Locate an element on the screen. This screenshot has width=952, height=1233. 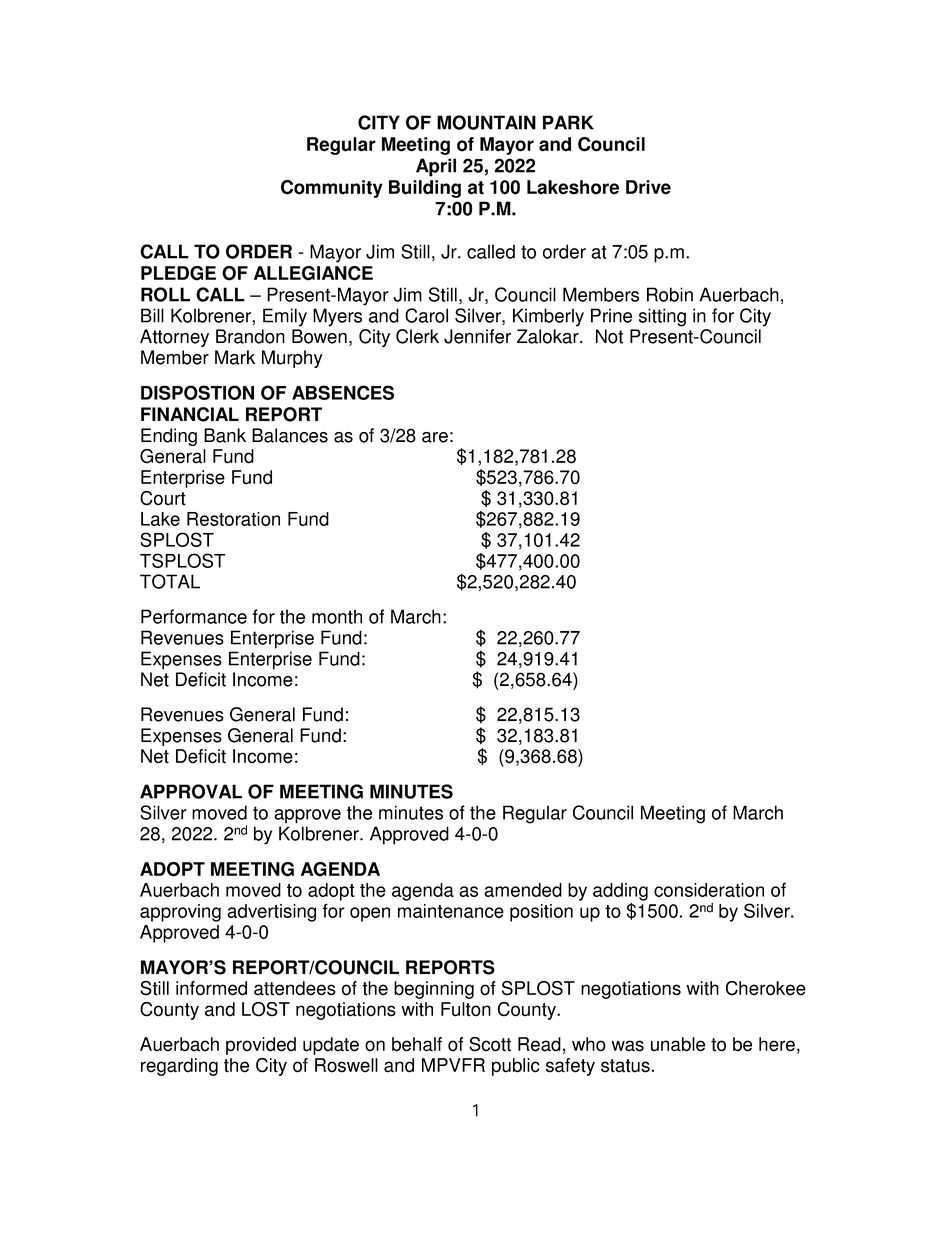
adding is located at coordinates (620, 892).
